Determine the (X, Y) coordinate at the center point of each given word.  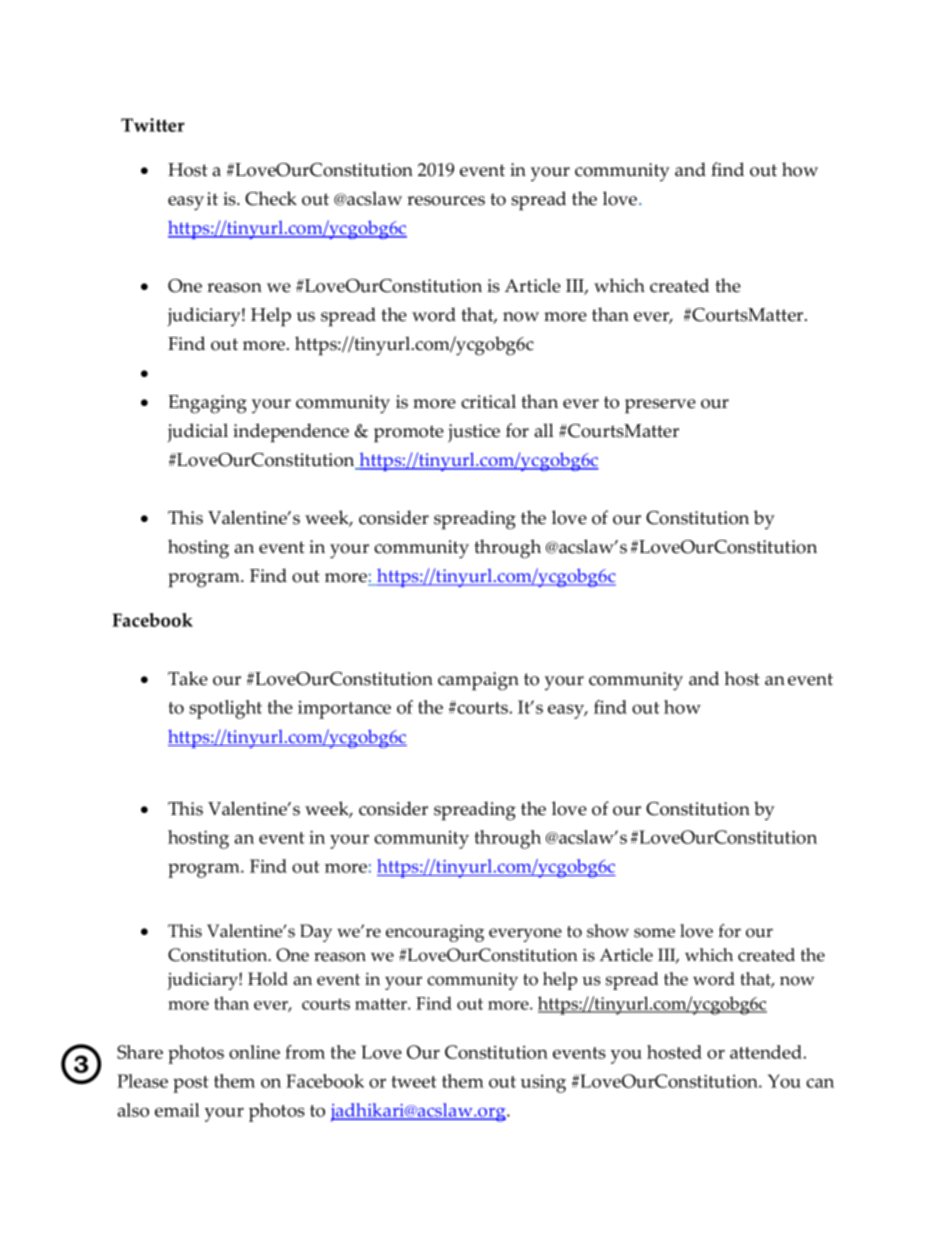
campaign (478, 681)
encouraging (435, 933)
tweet (414, 1082)
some (654, 933)
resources (446, 201)
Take (188, 678)
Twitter (153, 125)
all (544, 430)
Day (316, 933)
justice (474, 433)
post (191, 1084)
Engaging (207, 404)
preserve (660, 406)
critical (488, 401)
